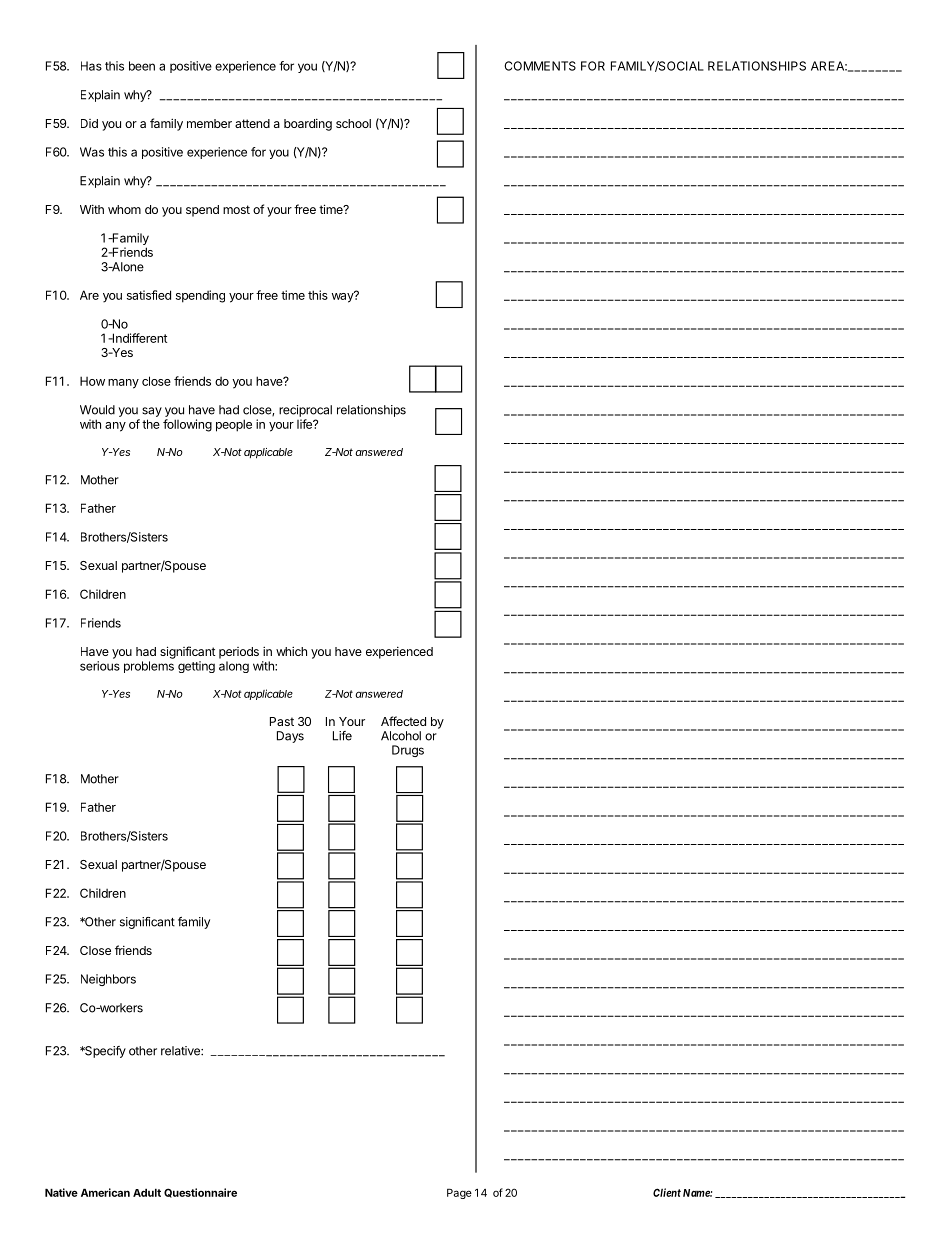  I want to click on which, so click(291, 651).
